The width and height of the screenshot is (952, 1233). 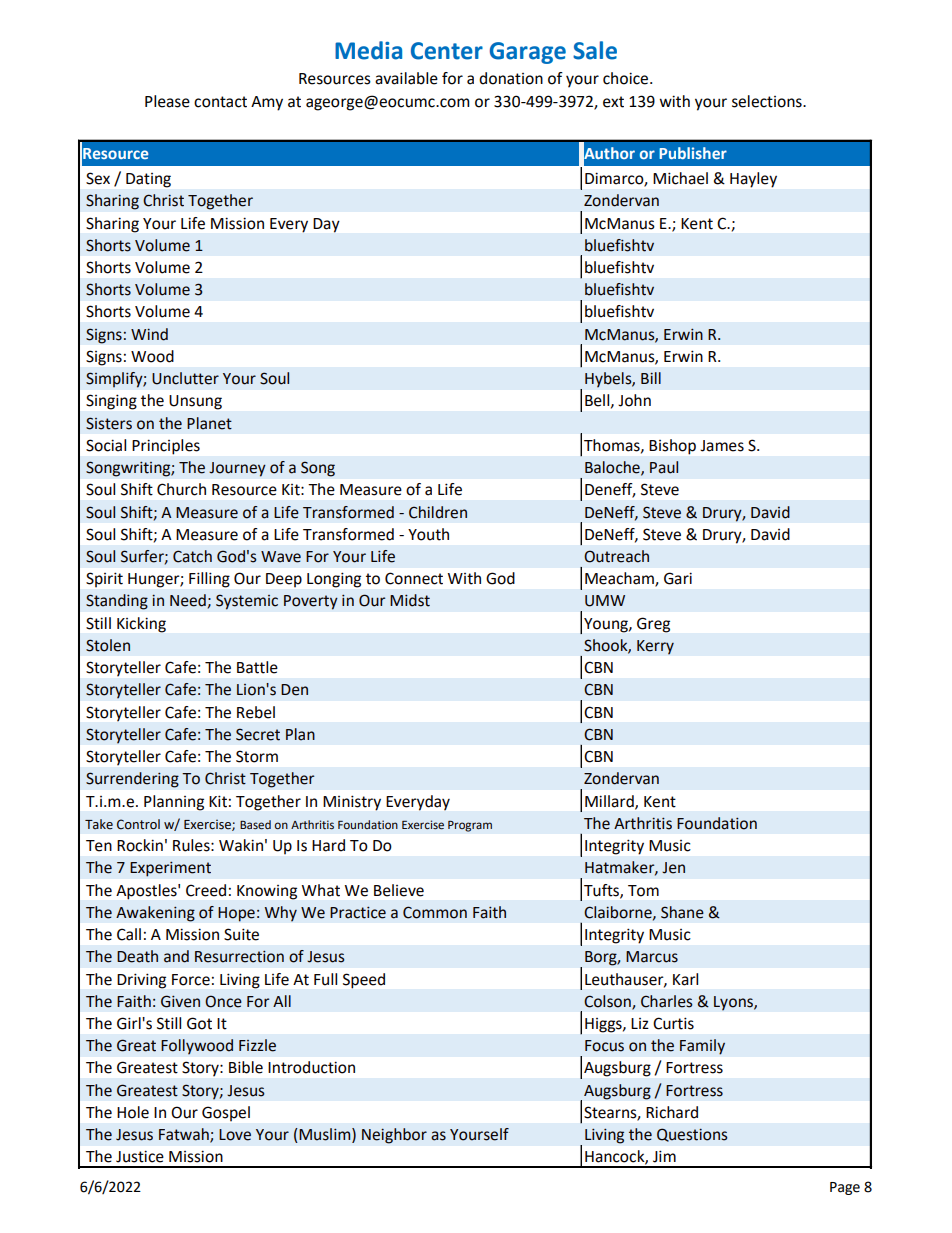 I want to click on Please, so click(x=167, y=101).
